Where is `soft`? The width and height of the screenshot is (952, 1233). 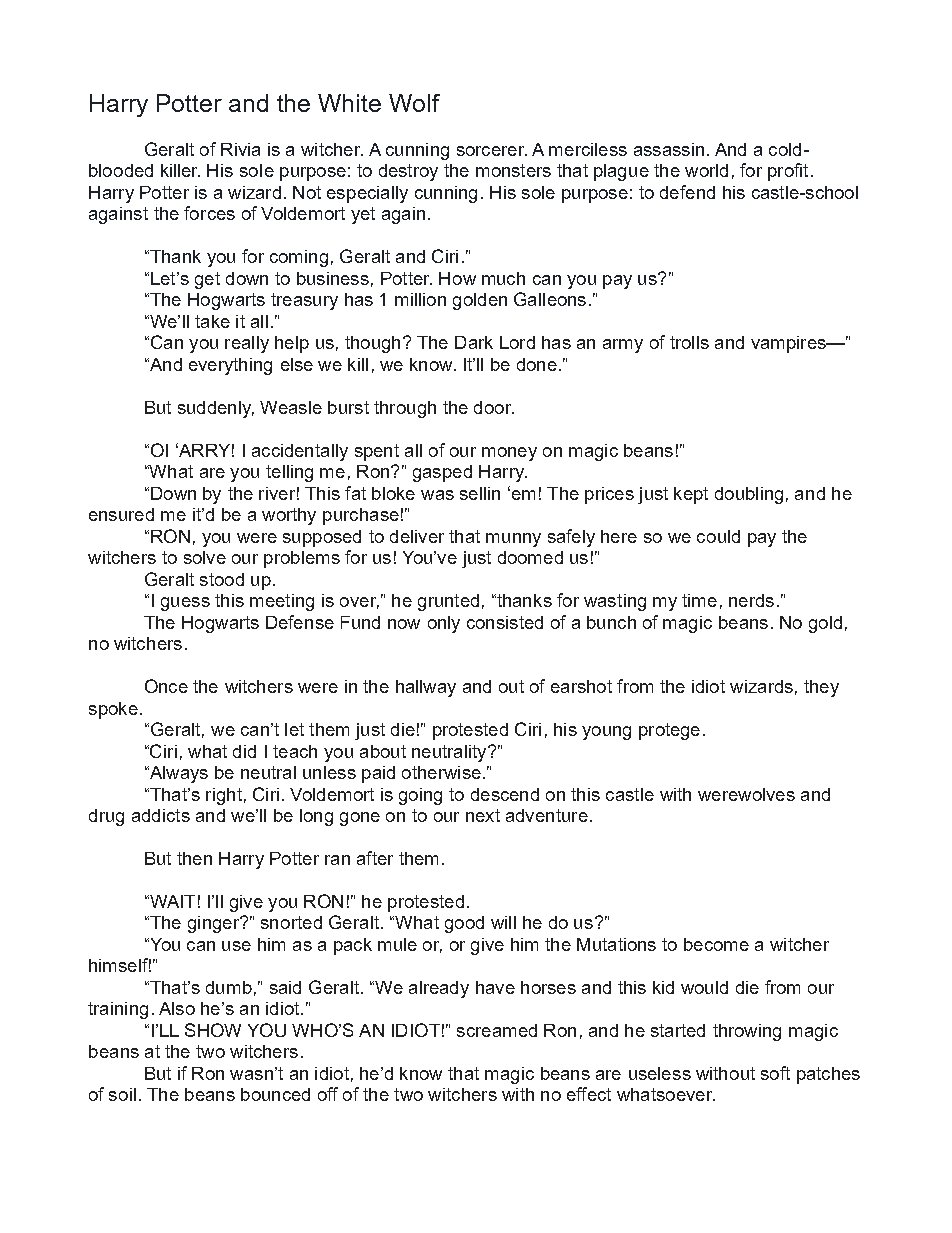
soft is located at coordinates (775, 1073).
